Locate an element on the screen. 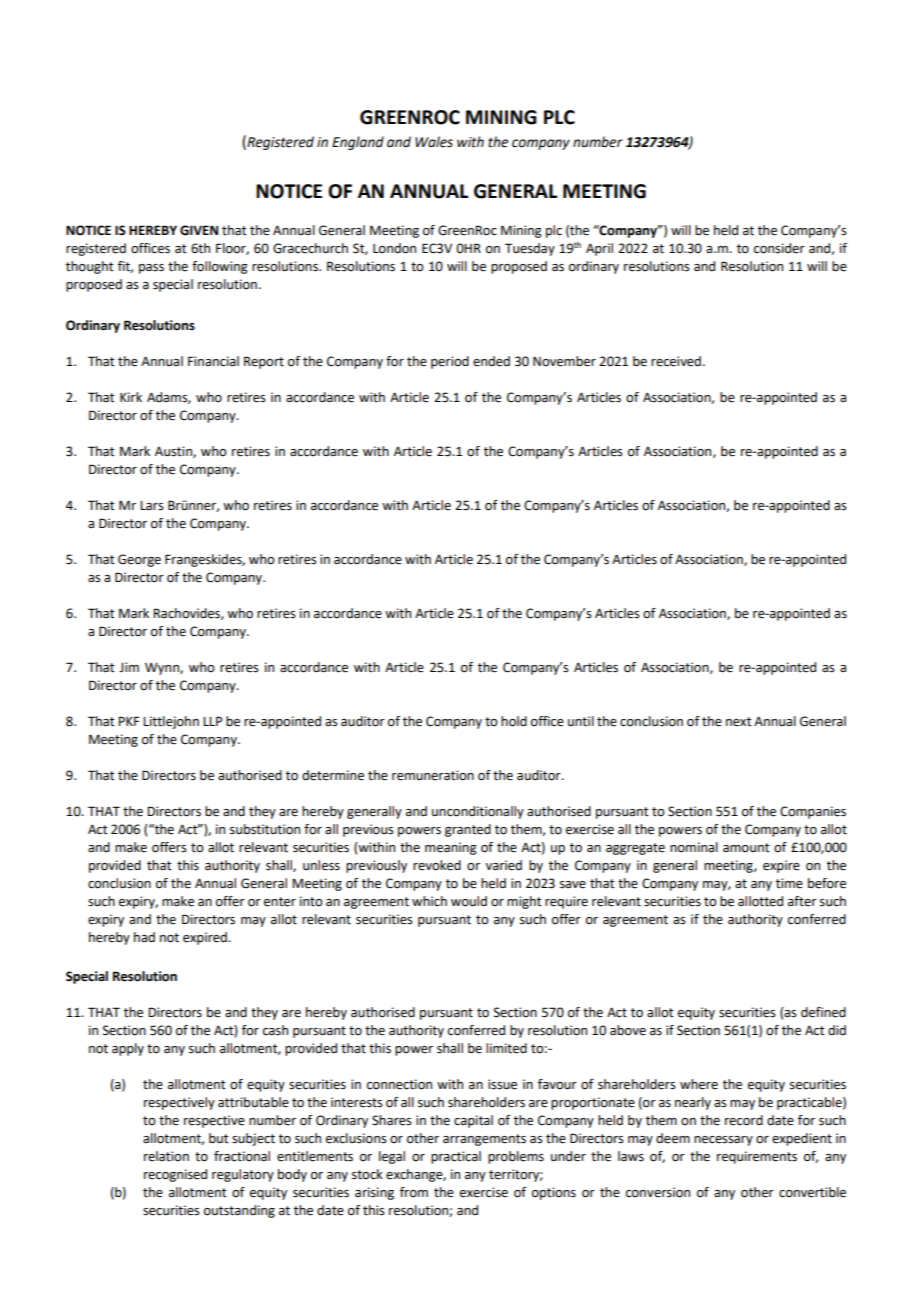 Image resolution: width=924 pixels, height=1308 pixels. Austin is located at coordinates (174, 452).
